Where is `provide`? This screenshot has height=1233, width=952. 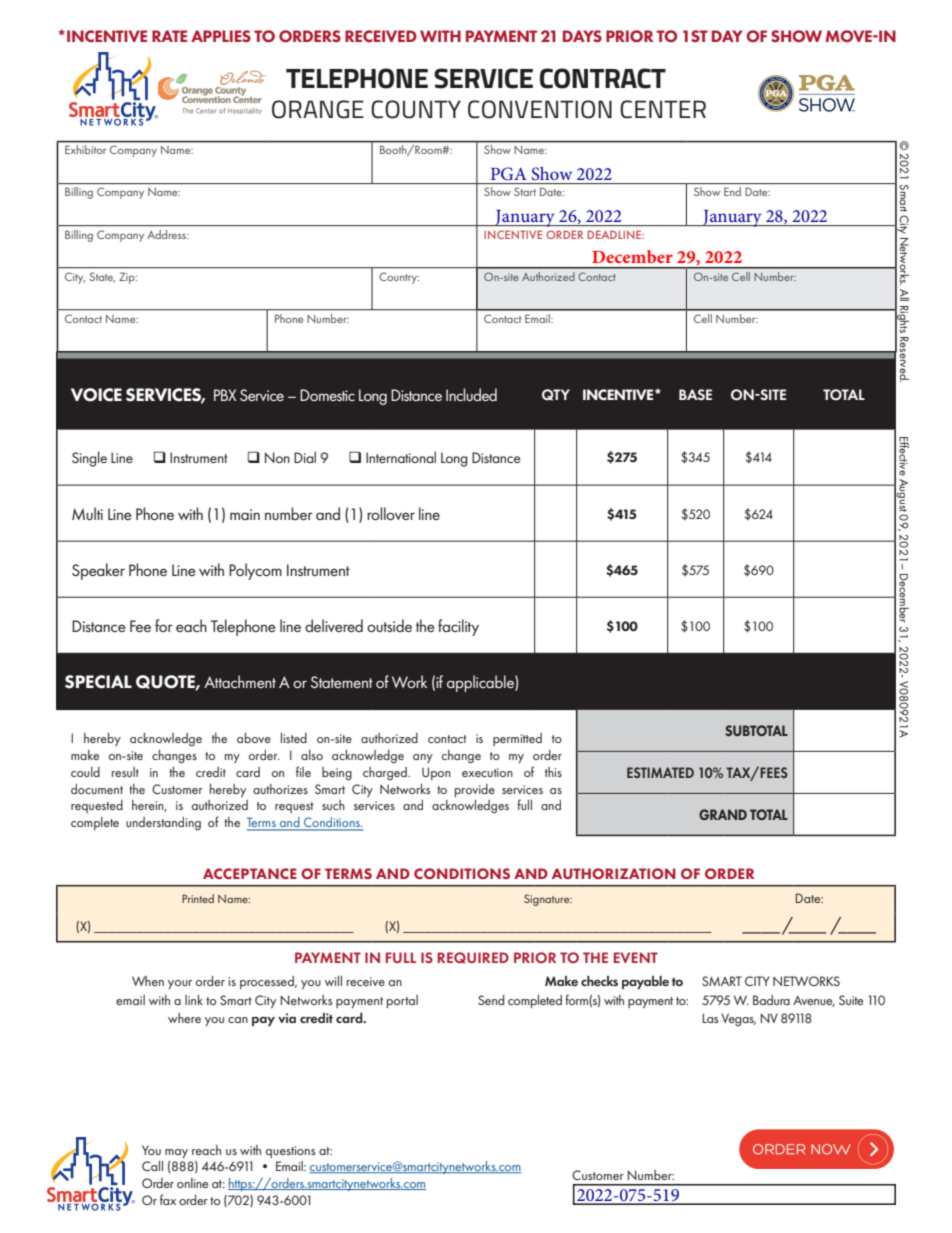 provide is located at coordinates (475, 790).
